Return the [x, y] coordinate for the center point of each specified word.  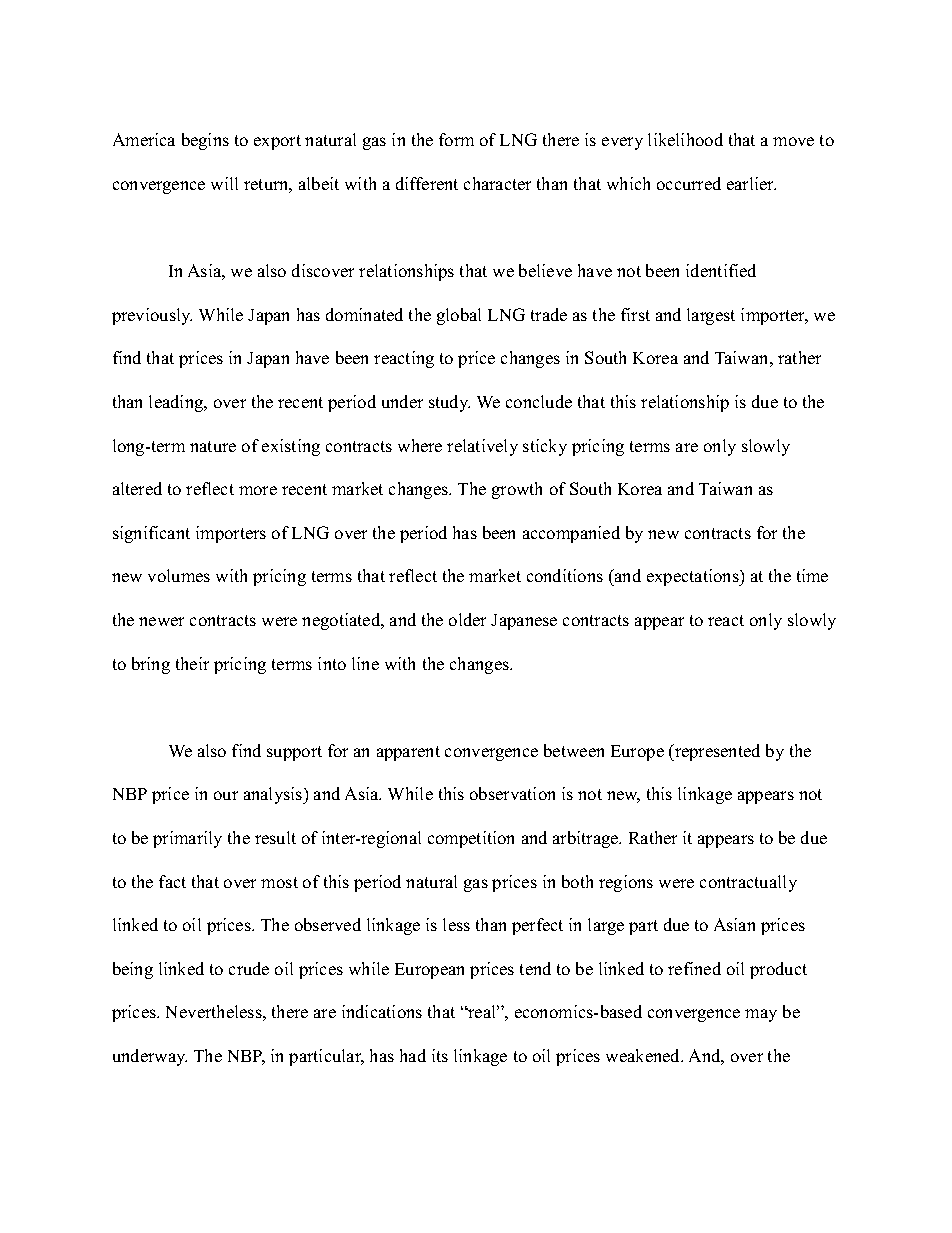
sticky [545, 447]
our [226, 795]
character [497, 183]
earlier [751, 183]
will [224, 183]
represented [716, 752]
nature [213, 446]
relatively [482, 447]
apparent [408, 753]
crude [249, 968]
